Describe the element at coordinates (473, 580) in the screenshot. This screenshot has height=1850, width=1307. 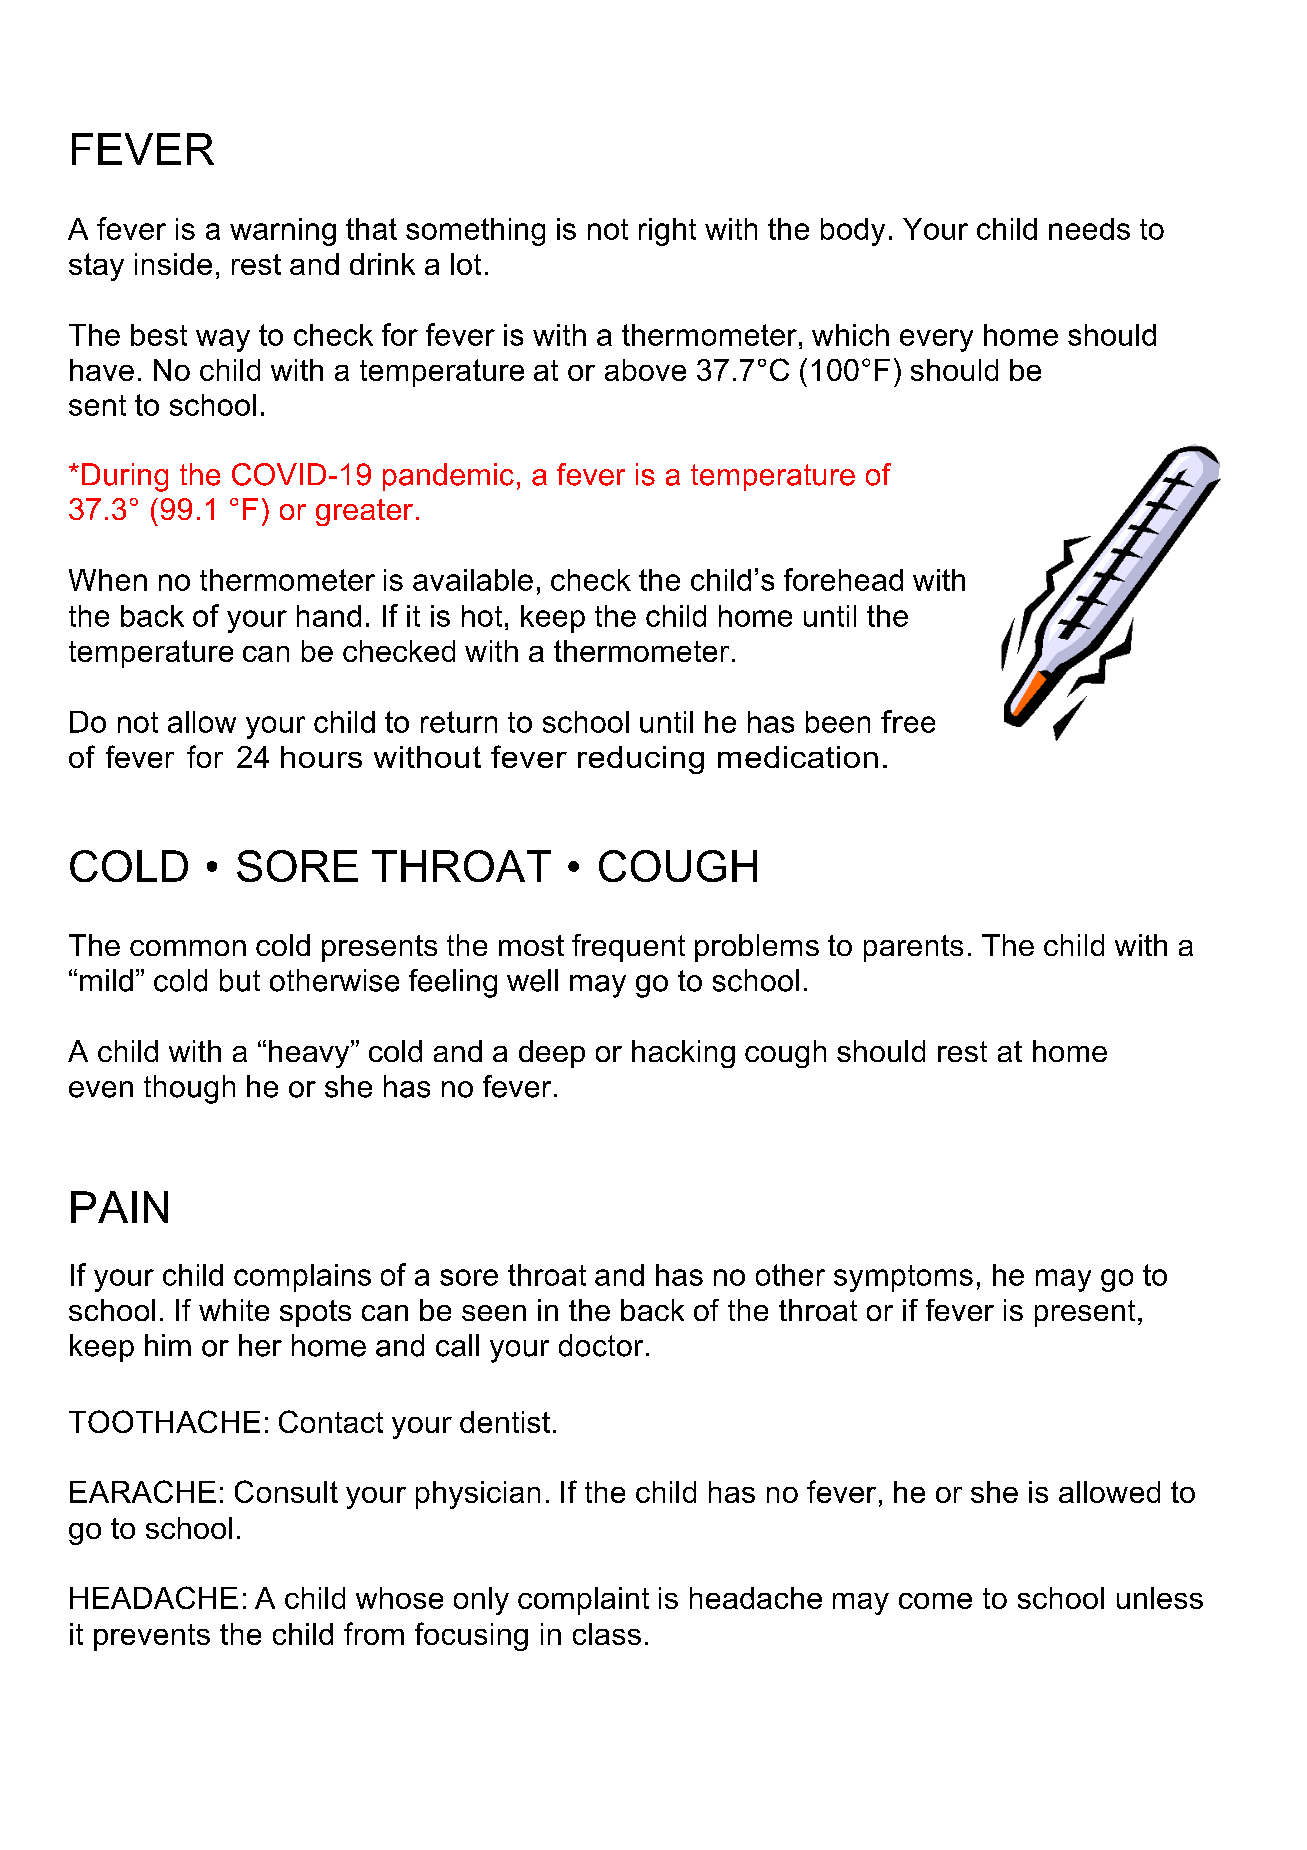
I see `available` at that location.
